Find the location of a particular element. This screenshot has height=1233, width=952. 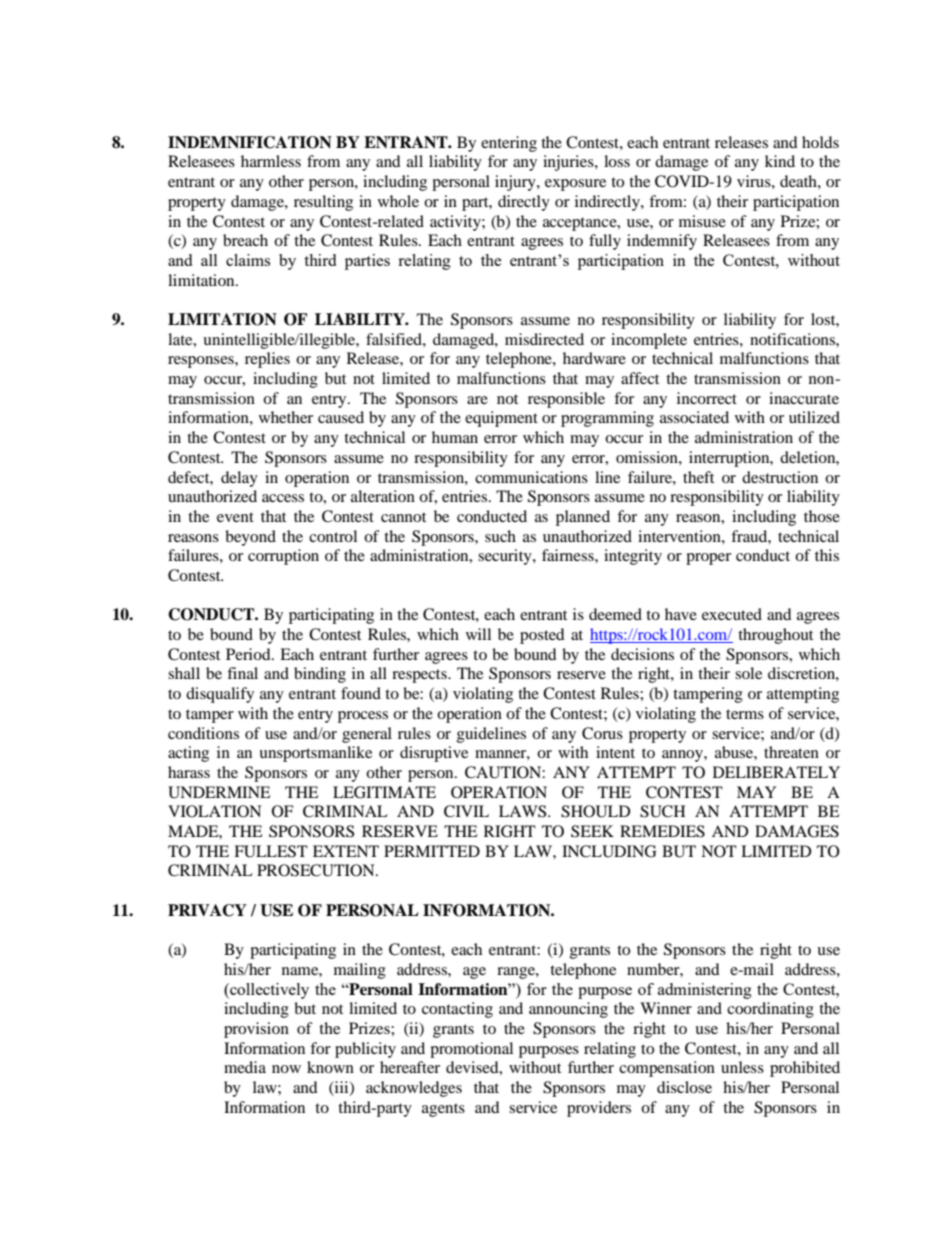

kind is located at coordinates (780, 161).
